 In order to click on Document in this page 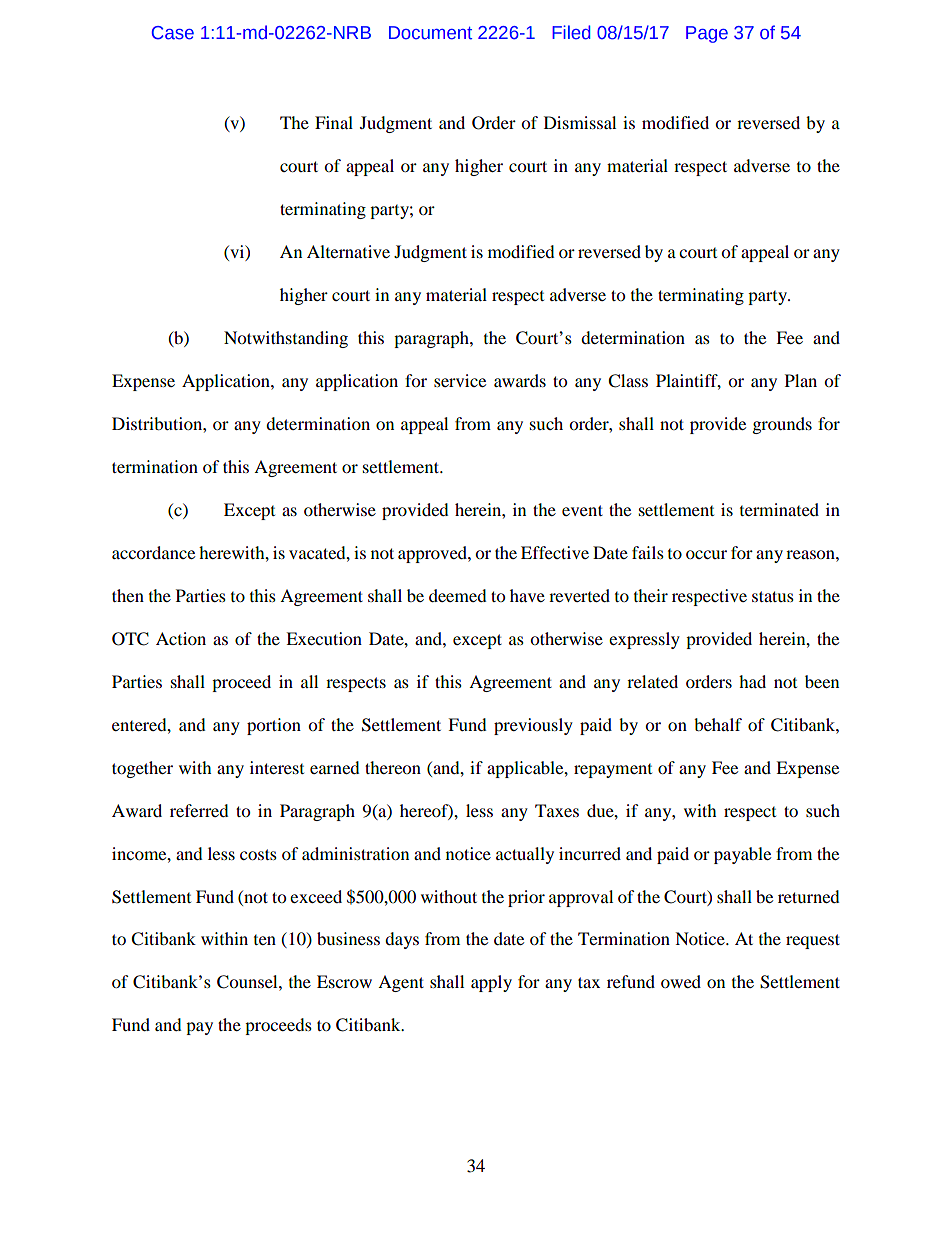, I will do `click(430, 33)`.
